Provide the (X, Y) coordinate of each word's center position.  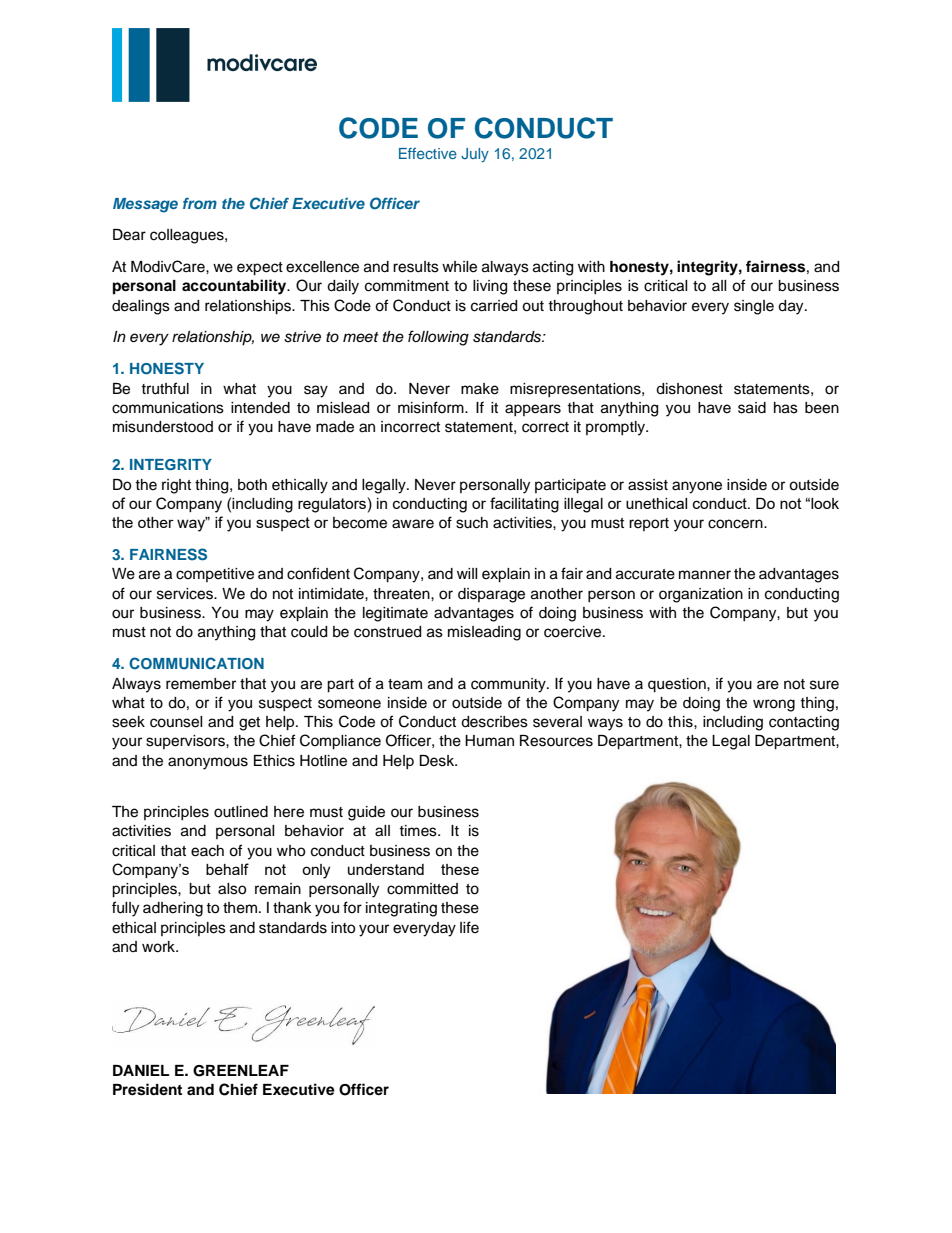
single (754, 307)
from (200, 203)
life (469, 927)
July (475, 155)
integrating (401, 909)
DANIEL (141, 1070)
